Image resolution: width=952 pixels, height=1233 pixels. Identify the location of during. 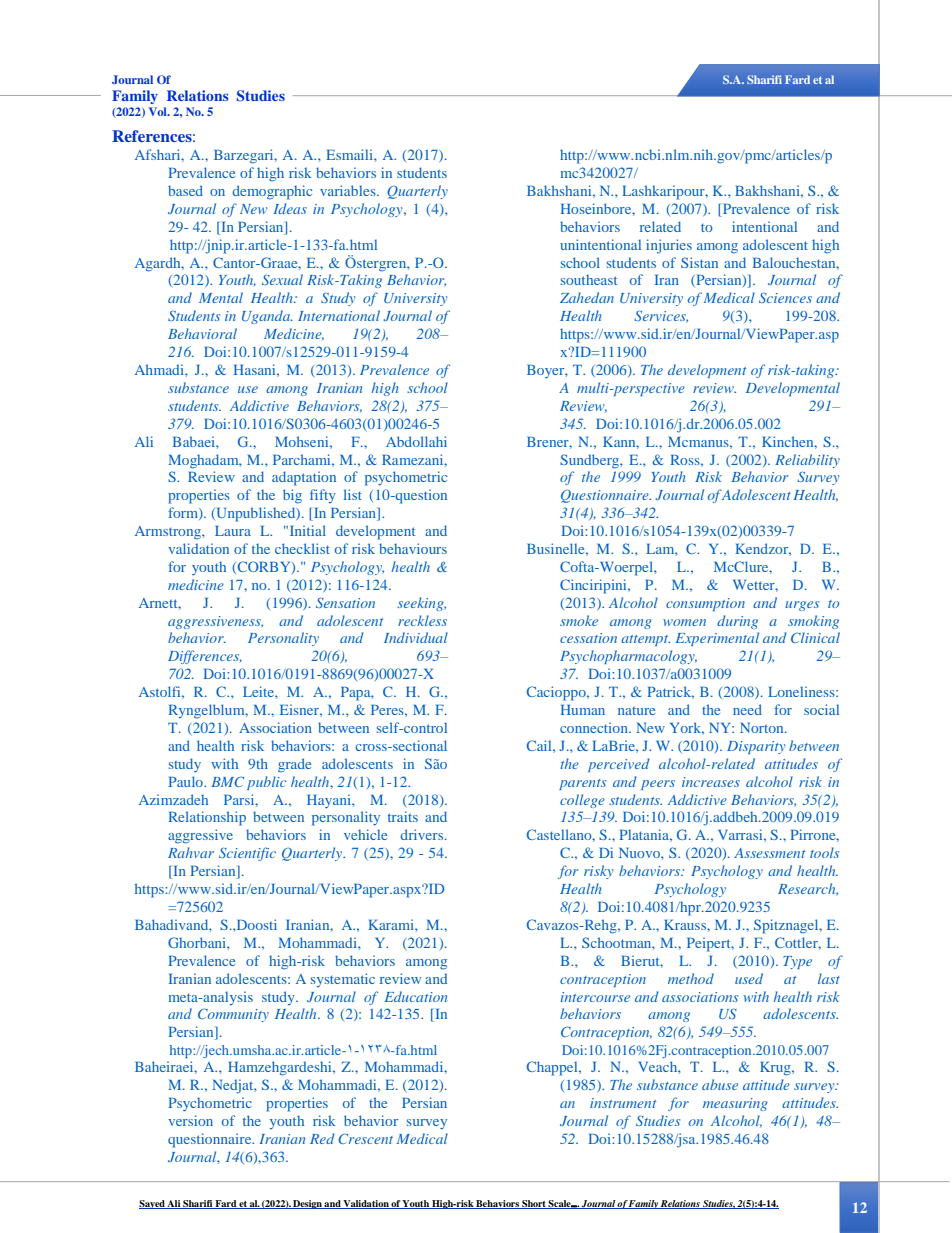
(737, 622).
